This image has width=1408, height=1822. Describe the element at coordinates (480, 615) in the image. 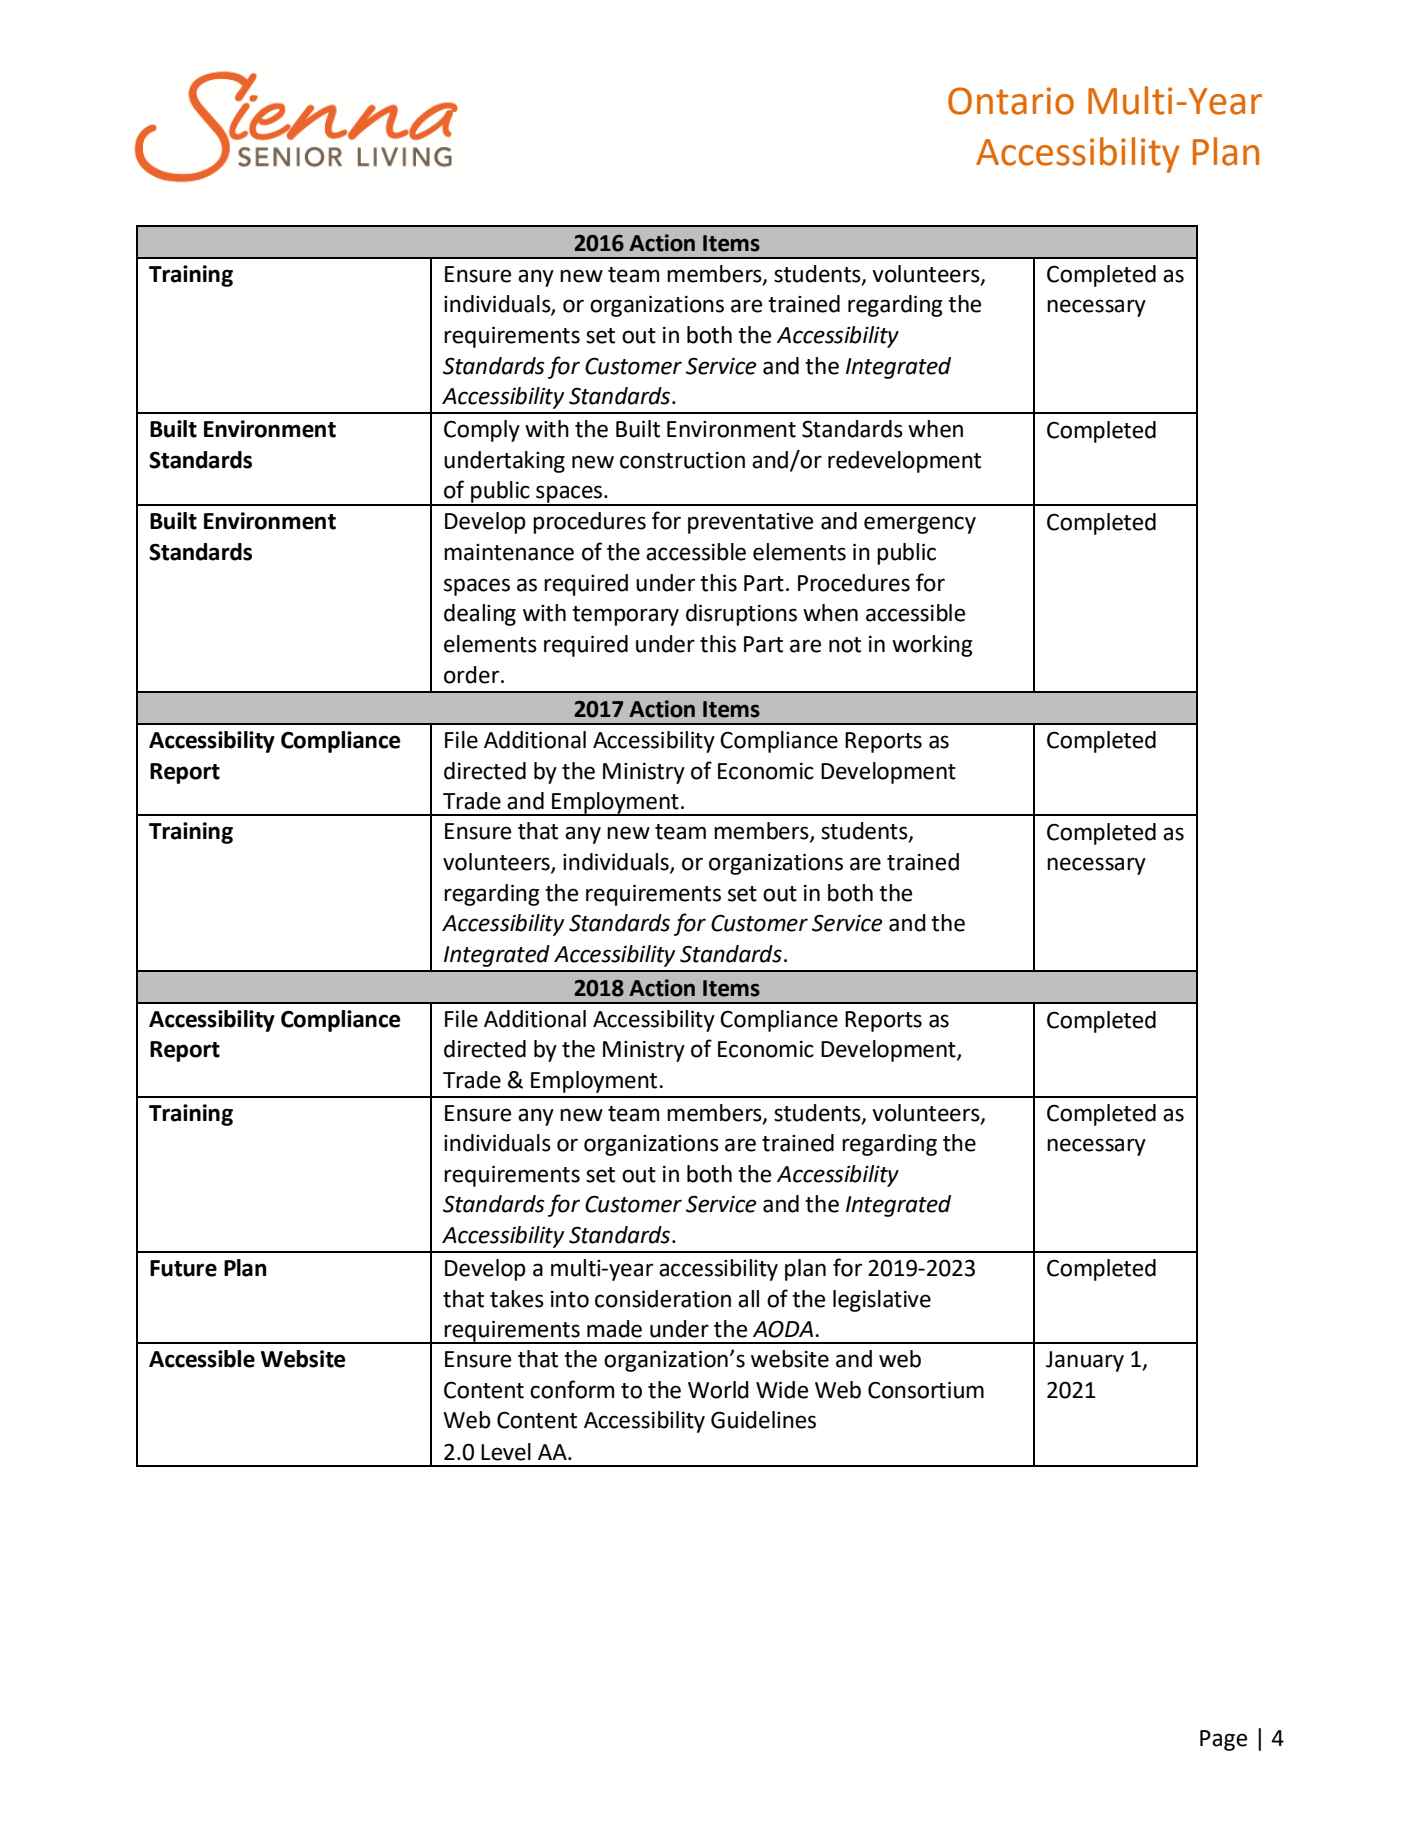

I see `dealing` at that location.
